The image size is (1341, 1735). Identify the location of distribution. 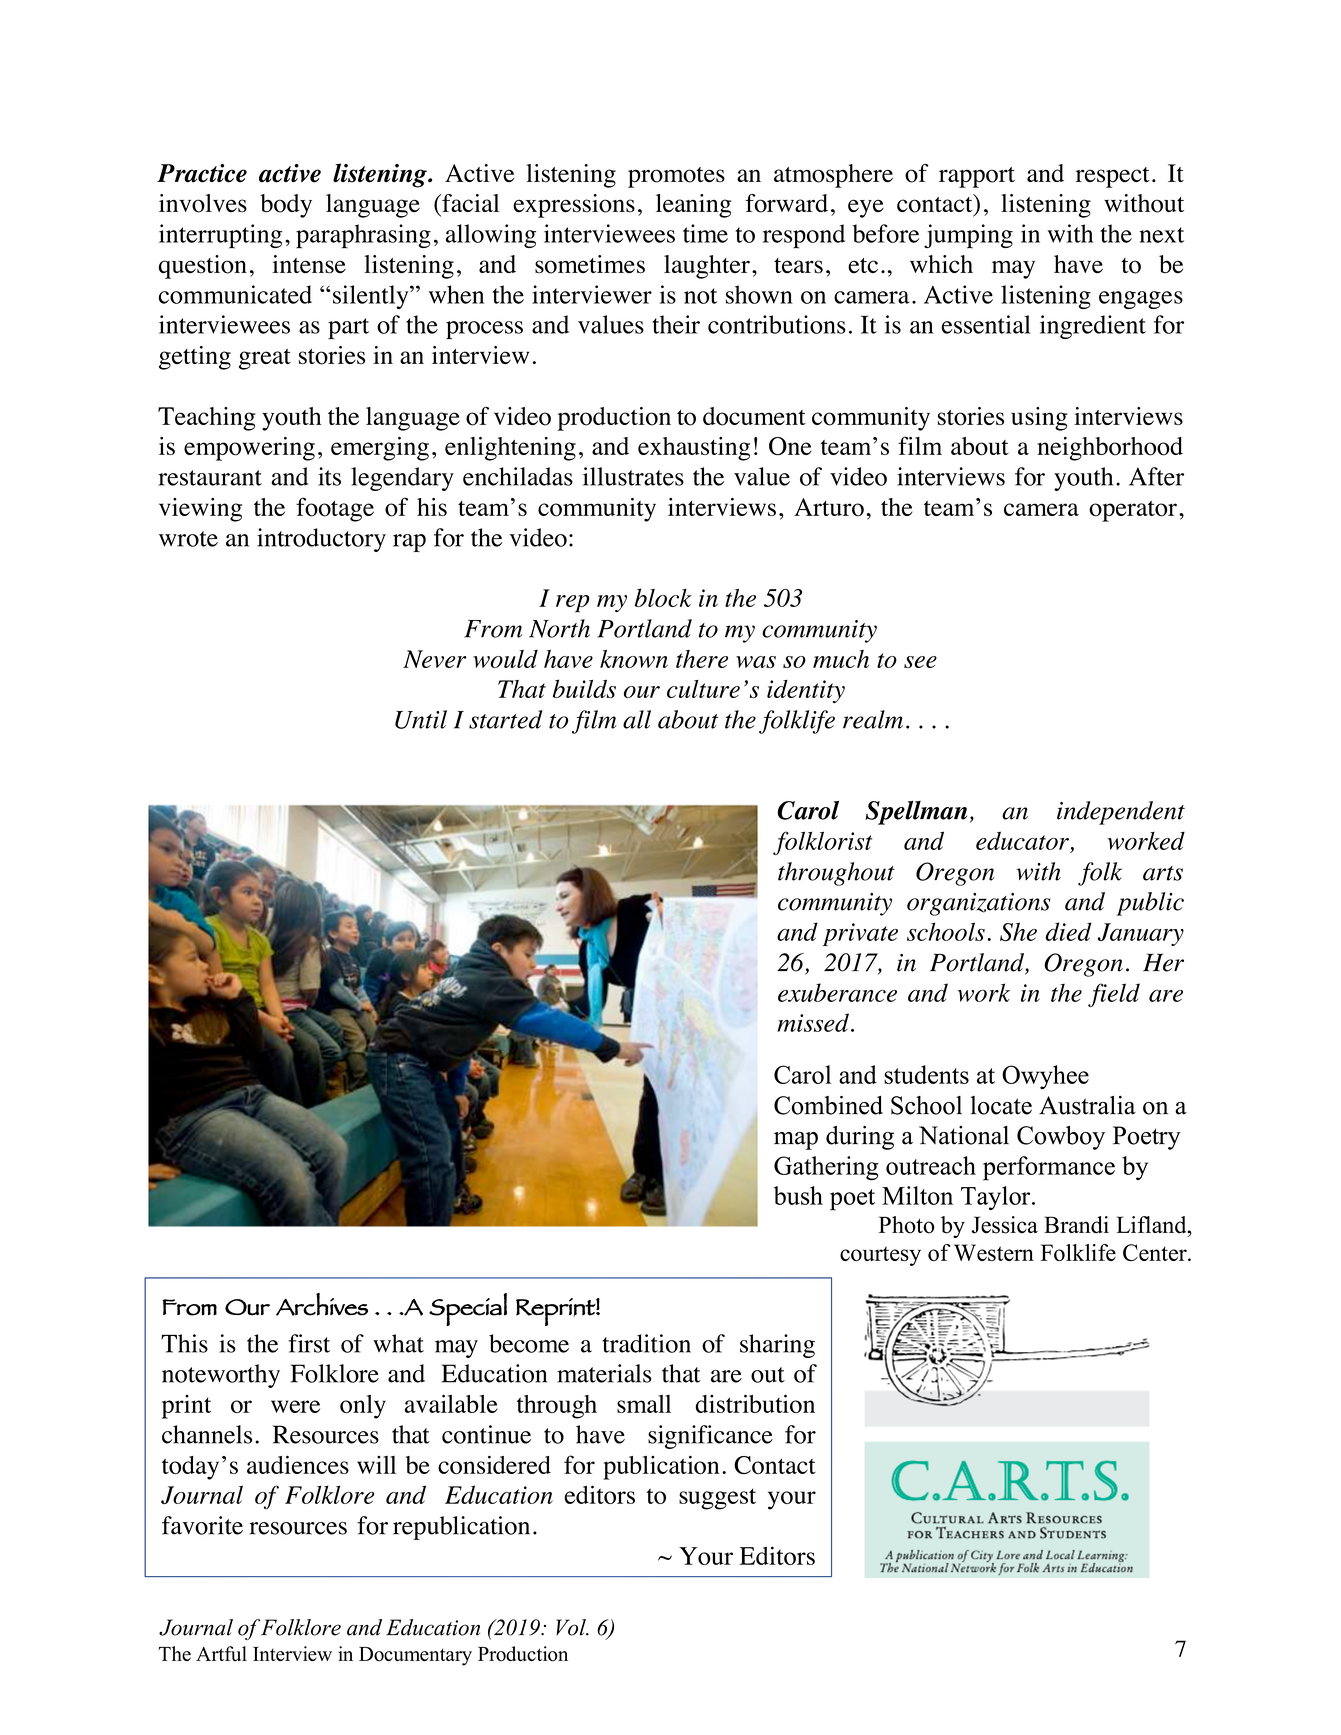
(755, 1403).
